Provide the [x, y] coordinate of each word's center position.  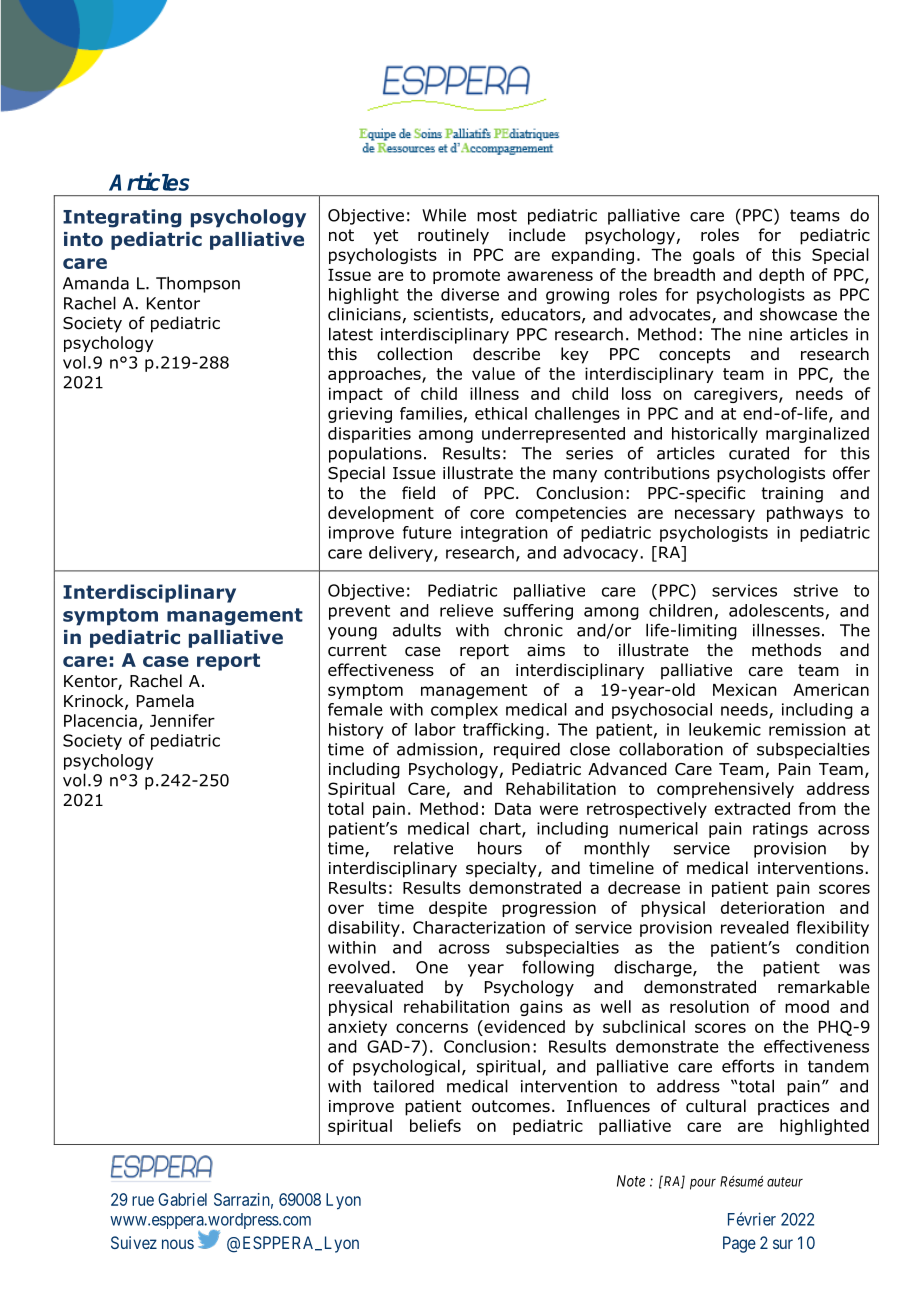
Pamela [165, 701]
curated [759, 453]
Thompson [198, 284]
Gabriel [182, 1199]
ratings [780, 830]
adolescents [776, 610]
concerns [432, 1028]
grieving [360, 415]
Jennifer [182, 720]
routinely [453, 236]
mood [807, 1006]
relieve [466, 610]
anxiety [357, 1028]
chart [501, 829]
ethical [501, 413]
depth [781, 276]
